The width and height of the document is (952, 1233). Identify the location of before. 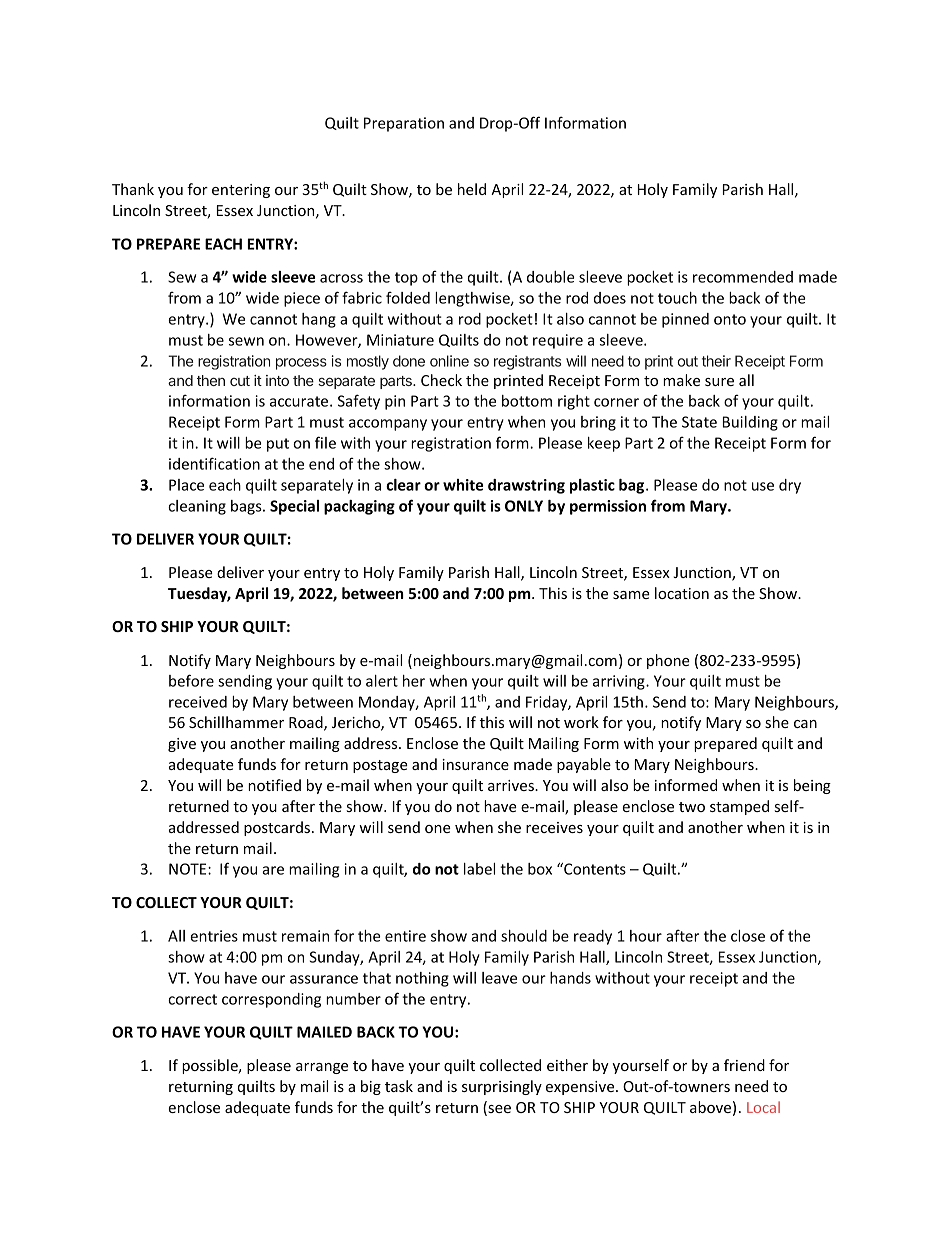
(191, 680).
